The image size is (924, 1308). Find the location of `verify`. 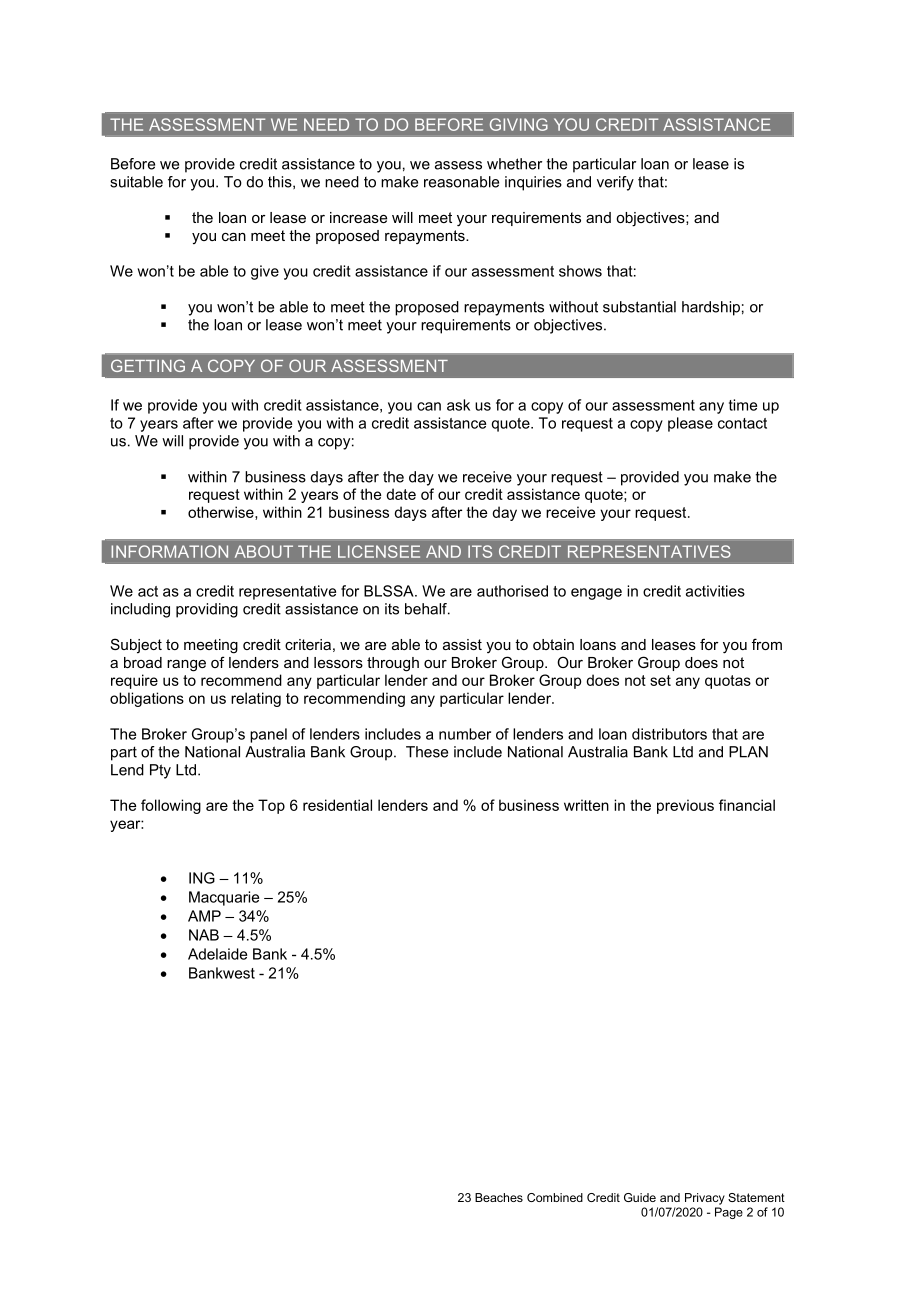

verify is located at coordinates (615, 183).
